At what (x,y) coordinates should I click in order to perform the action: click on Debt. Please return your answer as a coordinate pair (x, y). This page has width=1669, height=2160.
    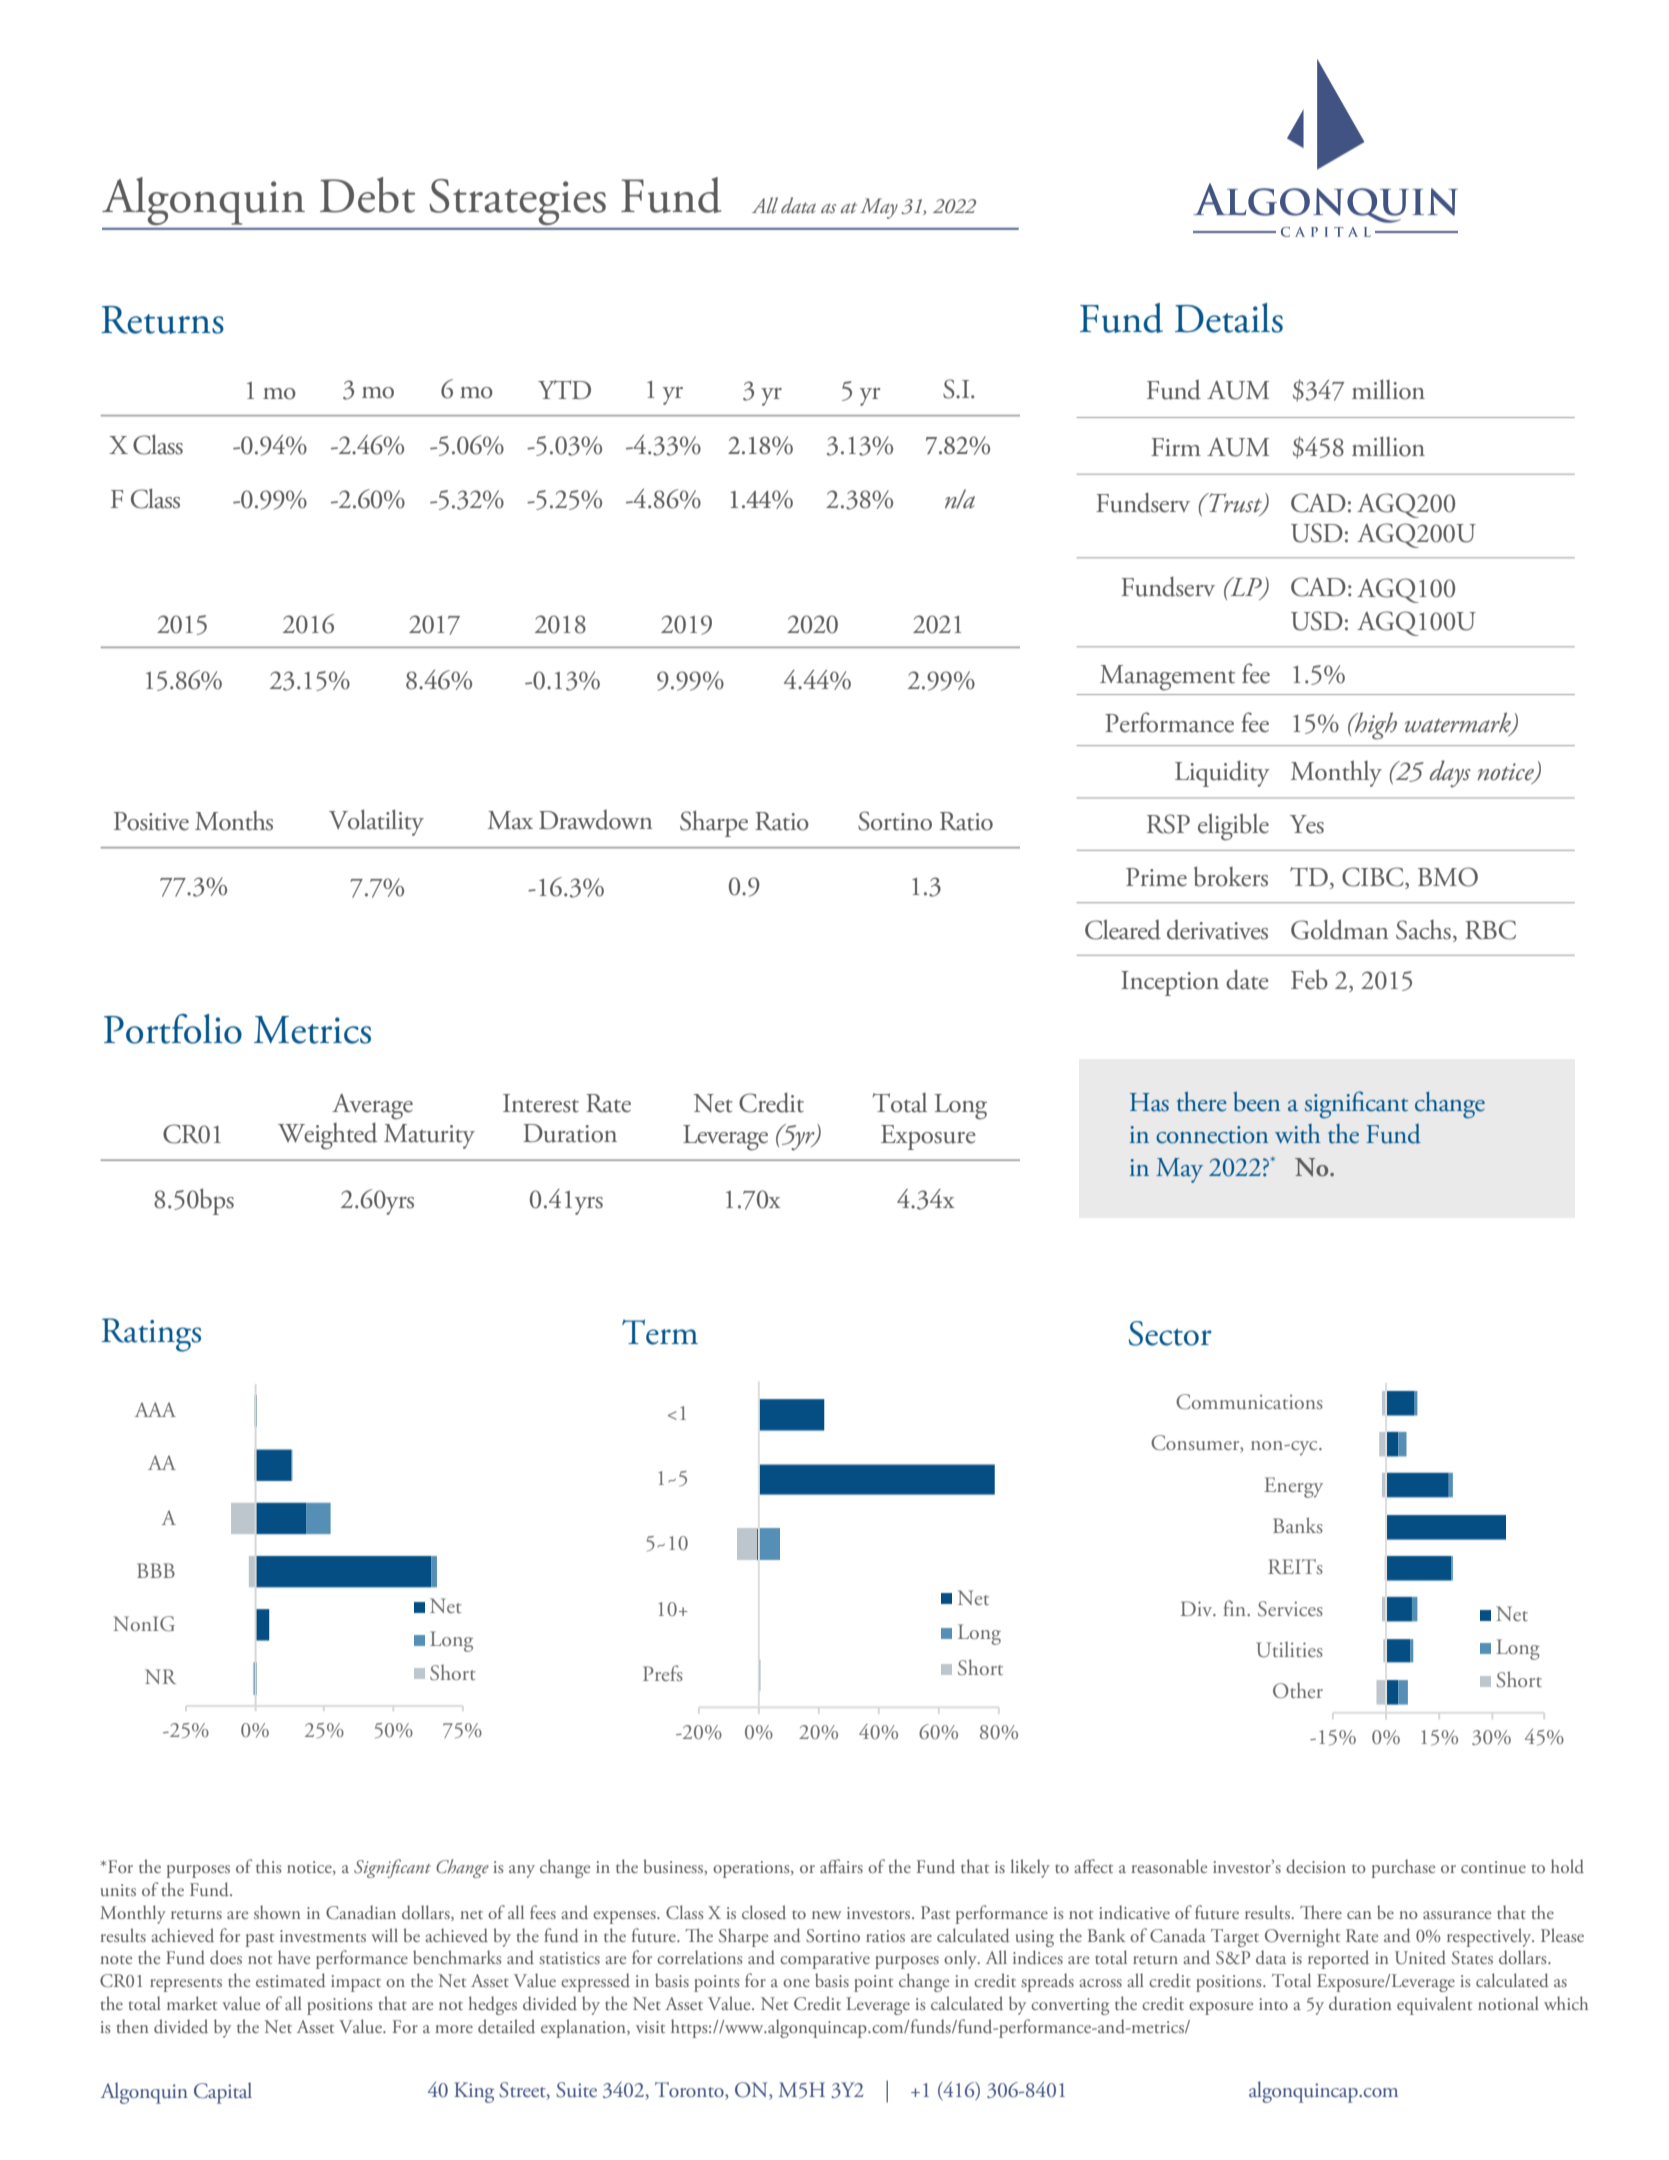
    Looking at the image, I should click on (367, 195).
